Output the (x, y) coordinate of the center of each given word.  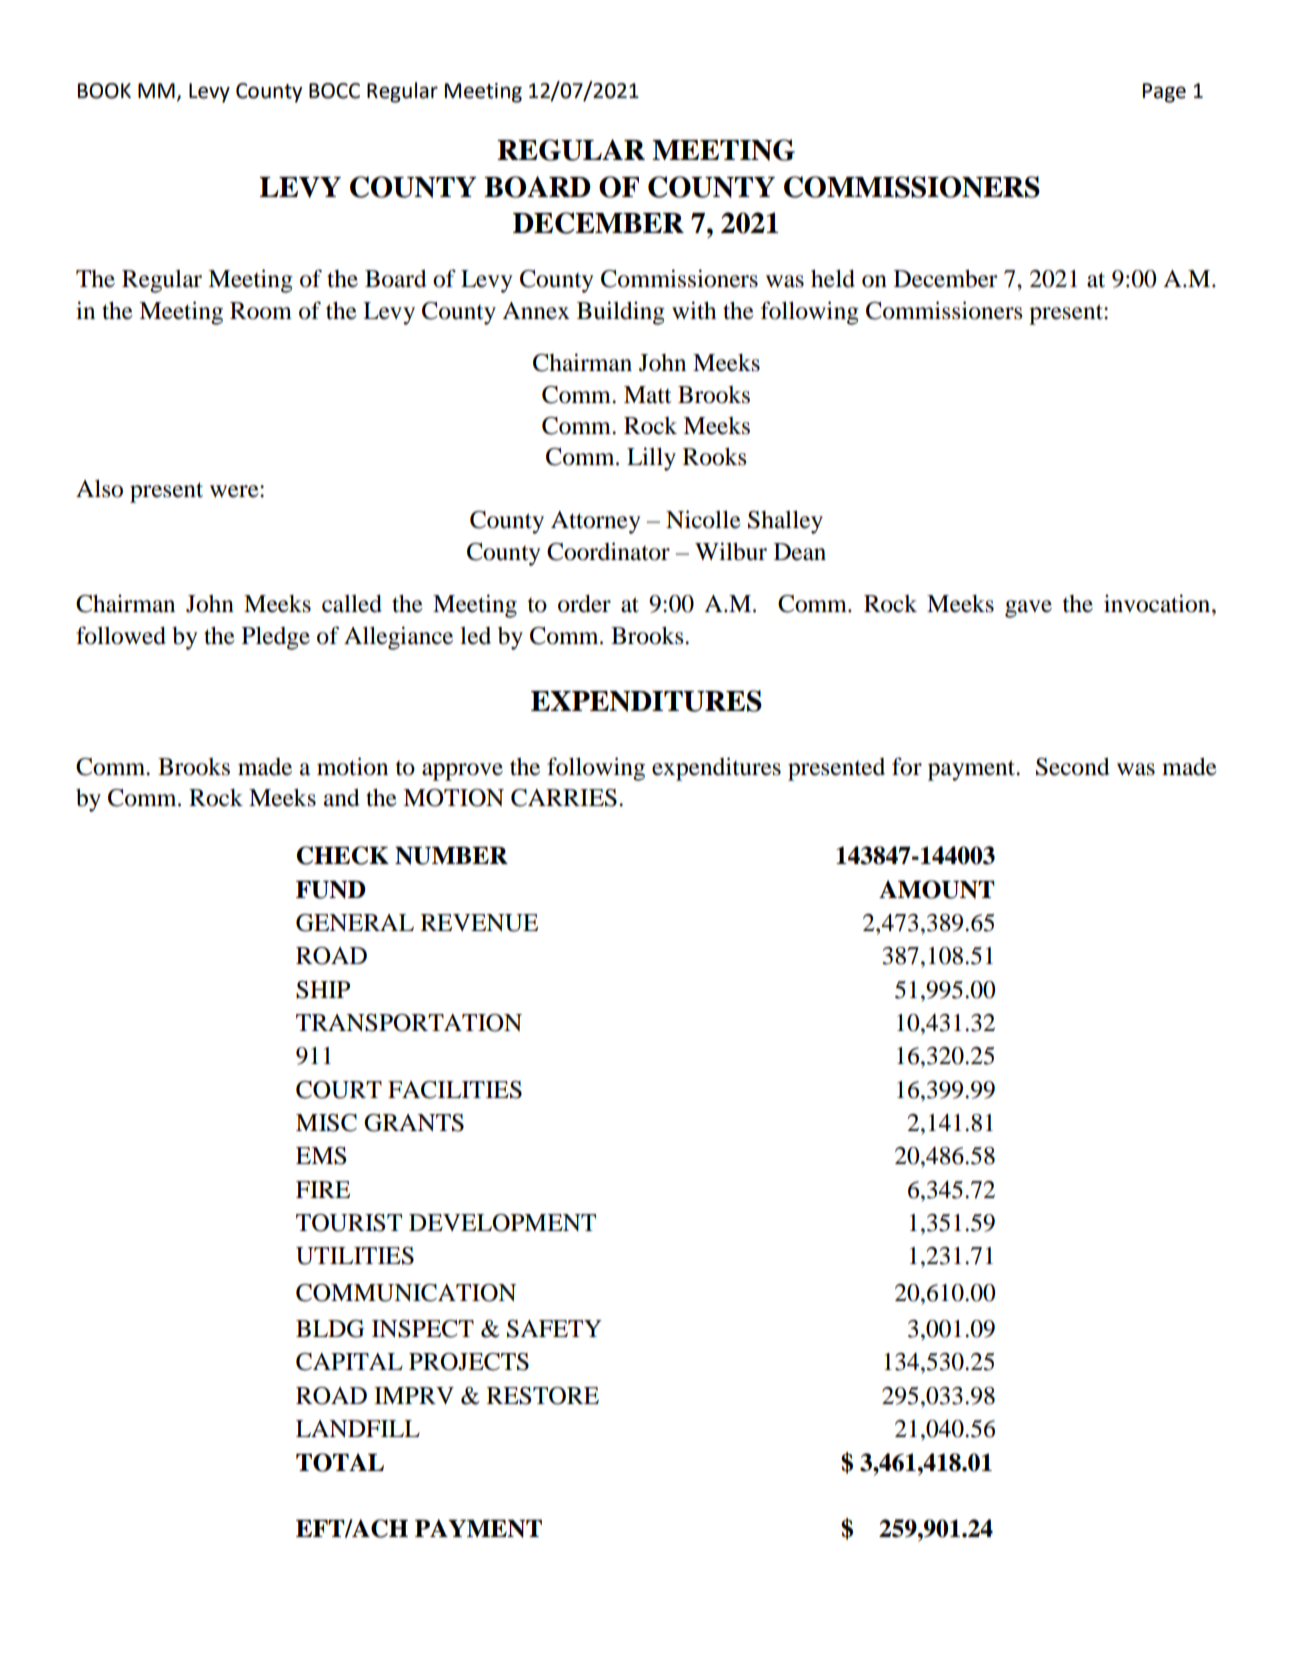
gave (1028, 609)
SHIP (323, 990)
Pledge (276, 638)
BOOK (104, 91)
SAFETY (554, 1329)
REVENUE (479, 923)
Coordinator (608, 551)
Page (1164, 93)
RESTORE (543, 1396)
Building (621, 313)
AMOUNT (937, 889)
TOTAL (340, 1462)
